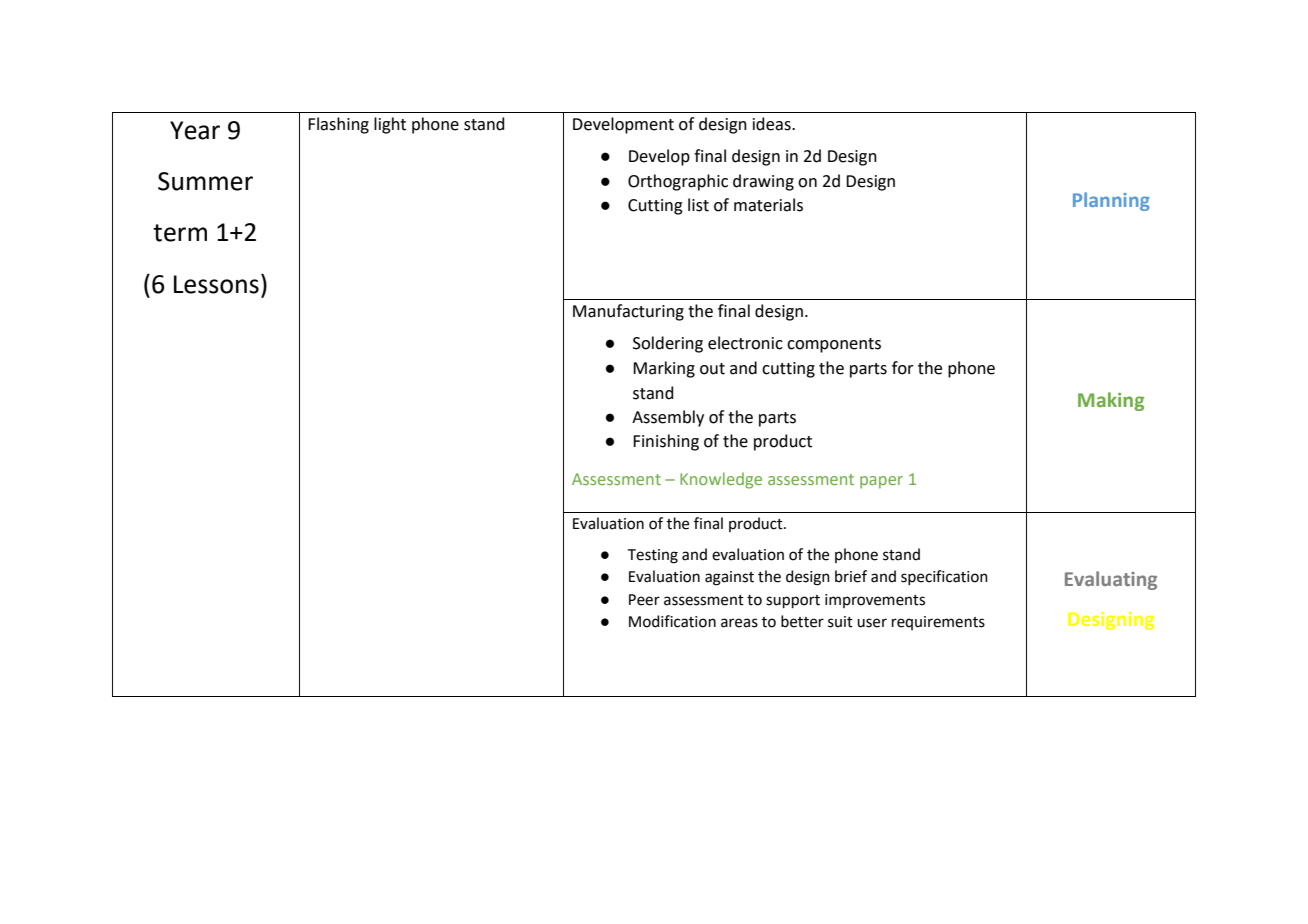 Image resolution: width=1308 pixels, height=924 pixels. Describe the element at coordinates (216, 284) in the page. I see `Lessons` at that location.
